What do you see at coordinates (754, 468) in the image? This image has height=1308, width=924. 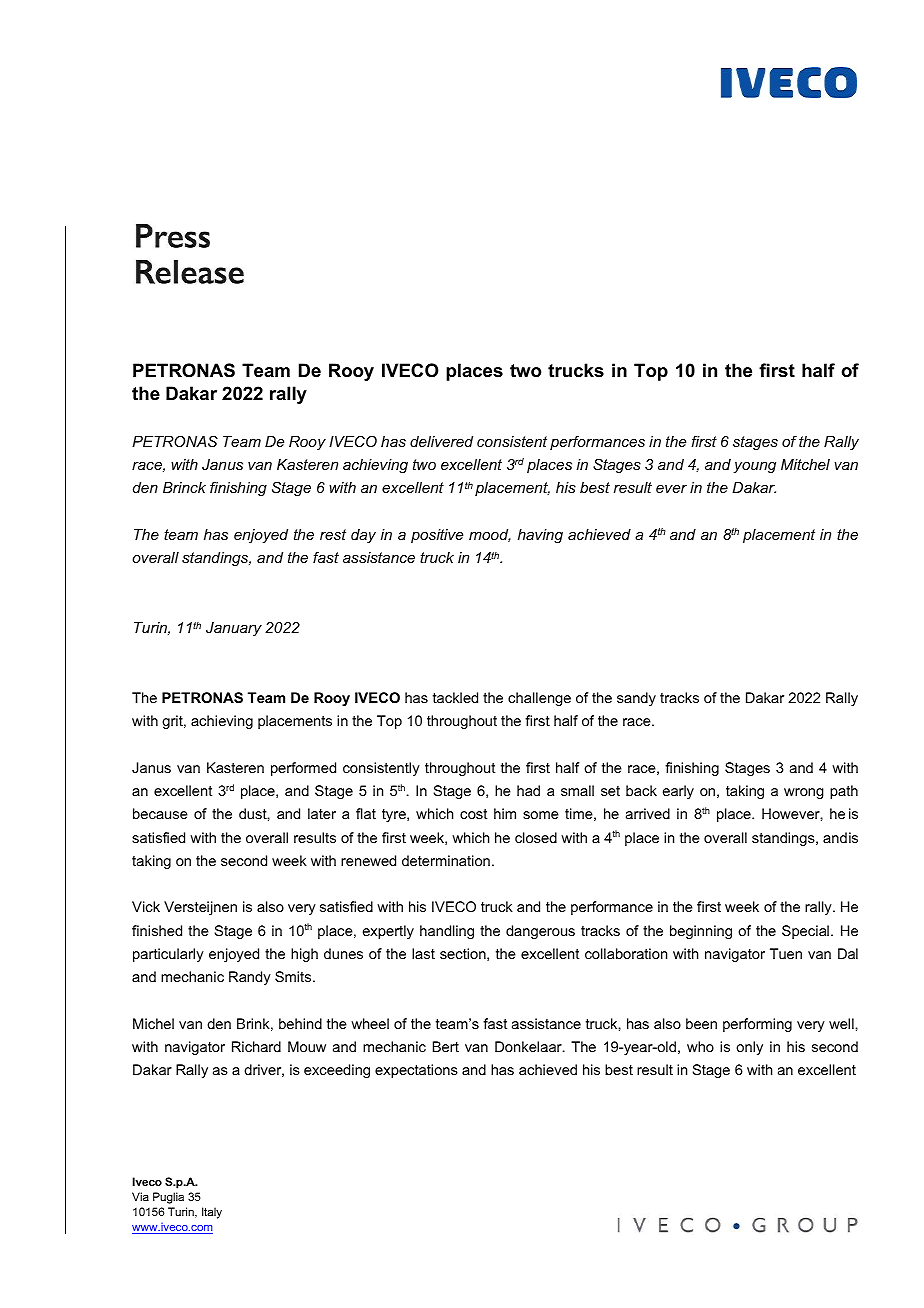 I see `young` at bounding box center [754, 468].
